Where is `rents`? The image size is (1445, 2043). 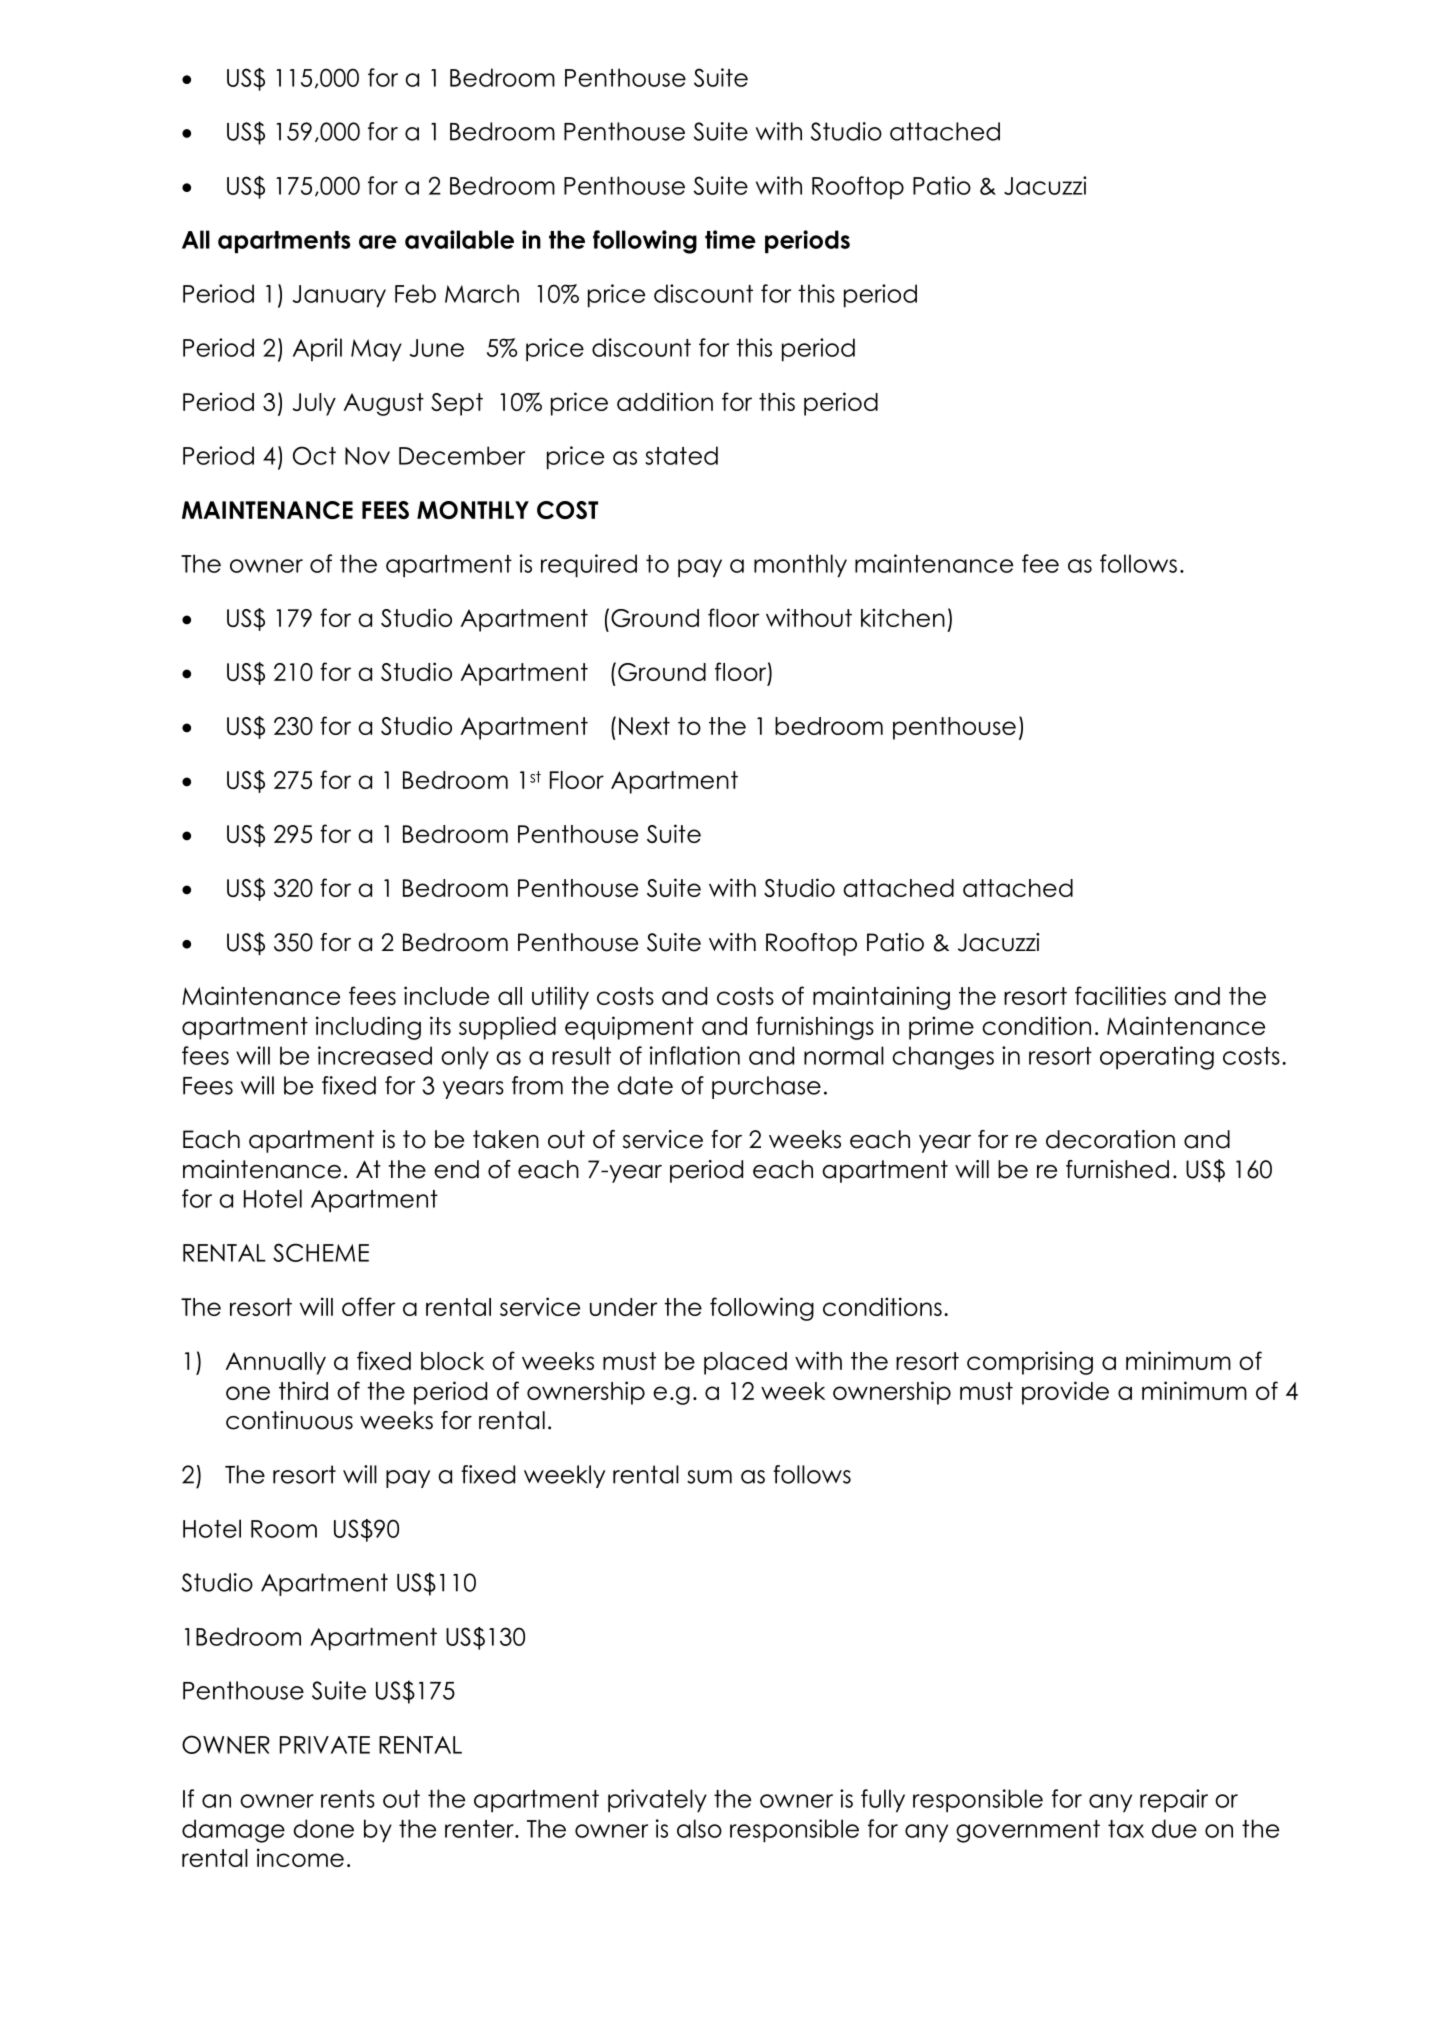
rents is located at coordinates (348, 1799).
